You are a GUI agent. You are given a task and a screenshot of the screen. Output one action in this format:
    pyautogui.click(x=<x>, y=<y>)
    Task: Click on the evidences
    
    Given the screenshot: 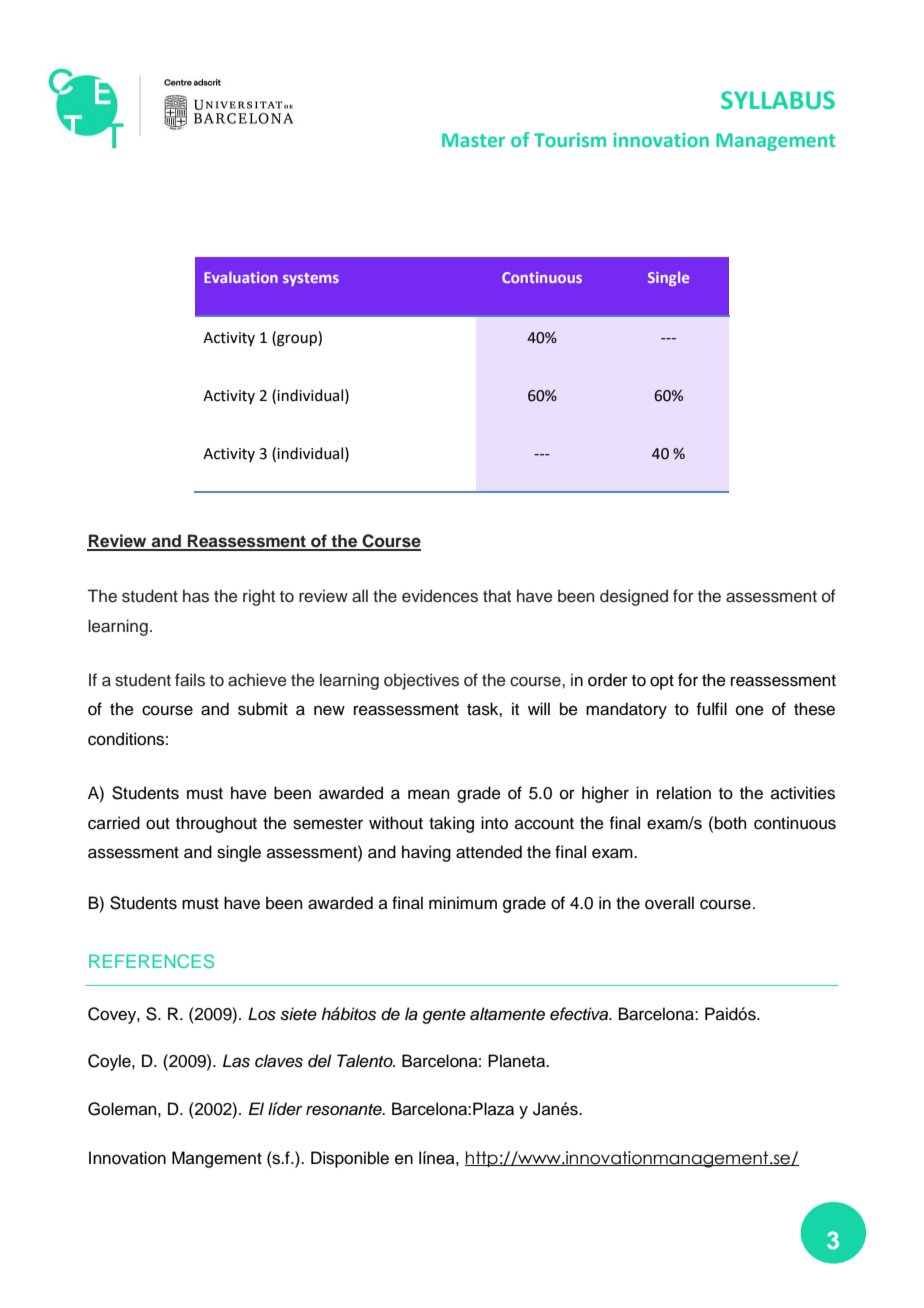 What is the action you would take?
    pyautogui.click(x=440, y=596)
